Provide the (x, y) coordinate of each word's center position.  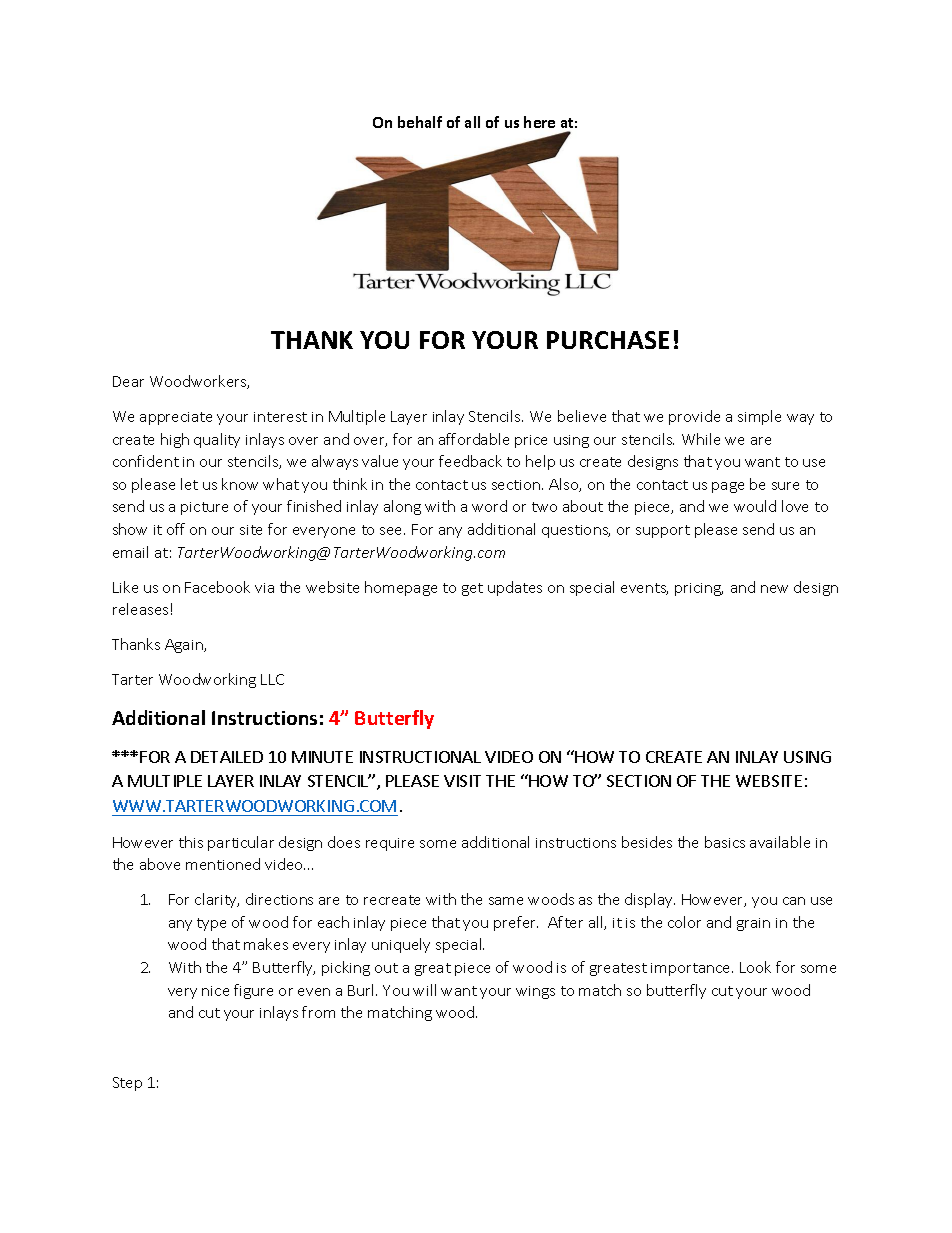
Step (127, 1084)
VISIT (462, 781)
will (424, 990)
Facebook (217, 587)
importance (692, 969)
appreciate (176, 418)
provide (694, 417)
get (472, 589)
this (191, 842)
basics (725, 842)
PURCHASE (608, 340)
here (539, 122)
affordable (474, 439)
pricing (699, 589)
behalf (420, 122)
